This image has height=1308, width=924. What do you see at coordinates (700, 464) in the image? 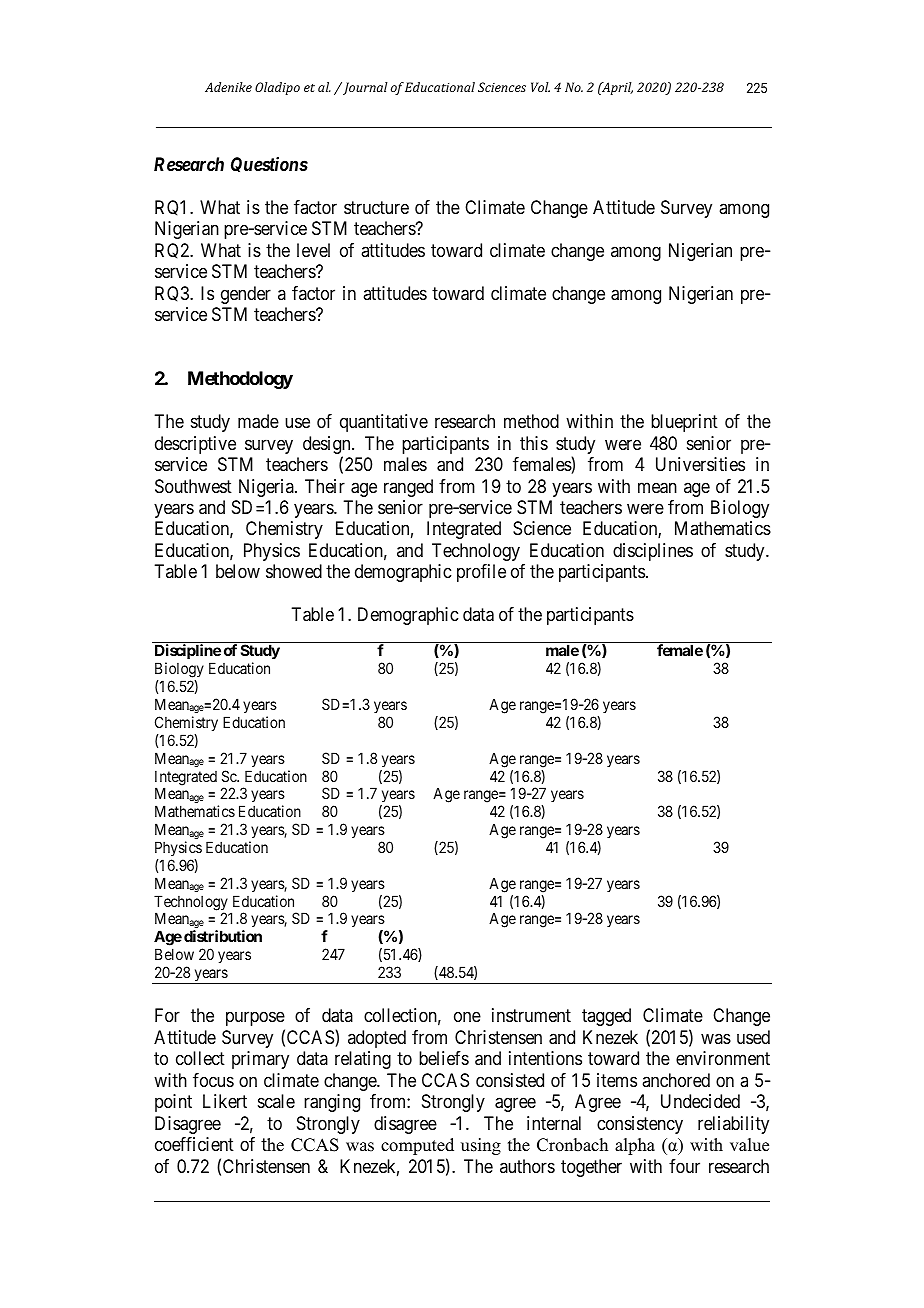
I see `Universities` at bounding box center [700, 464].
